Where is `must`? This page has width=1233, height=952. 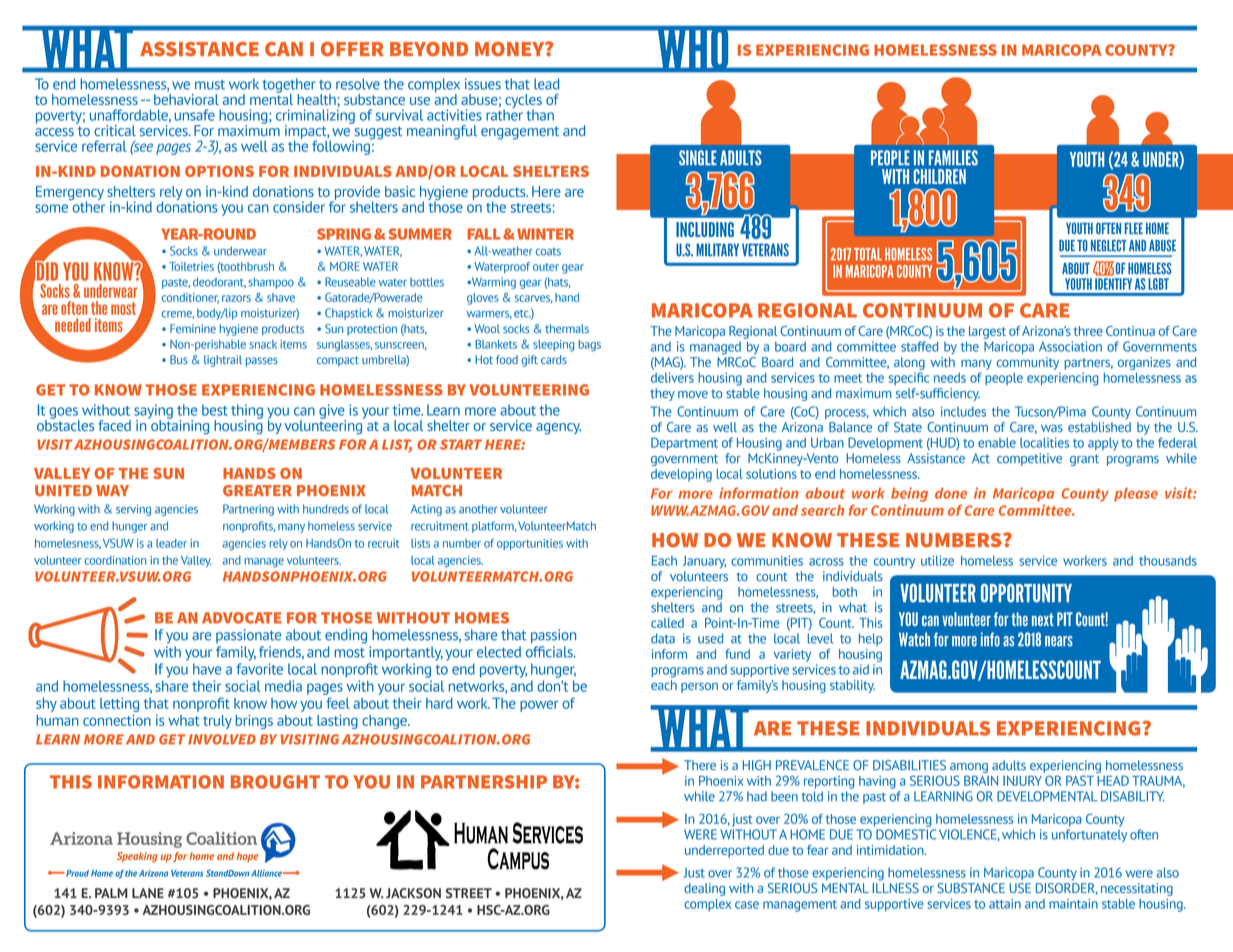 must is located at coordinates (210, 85).
